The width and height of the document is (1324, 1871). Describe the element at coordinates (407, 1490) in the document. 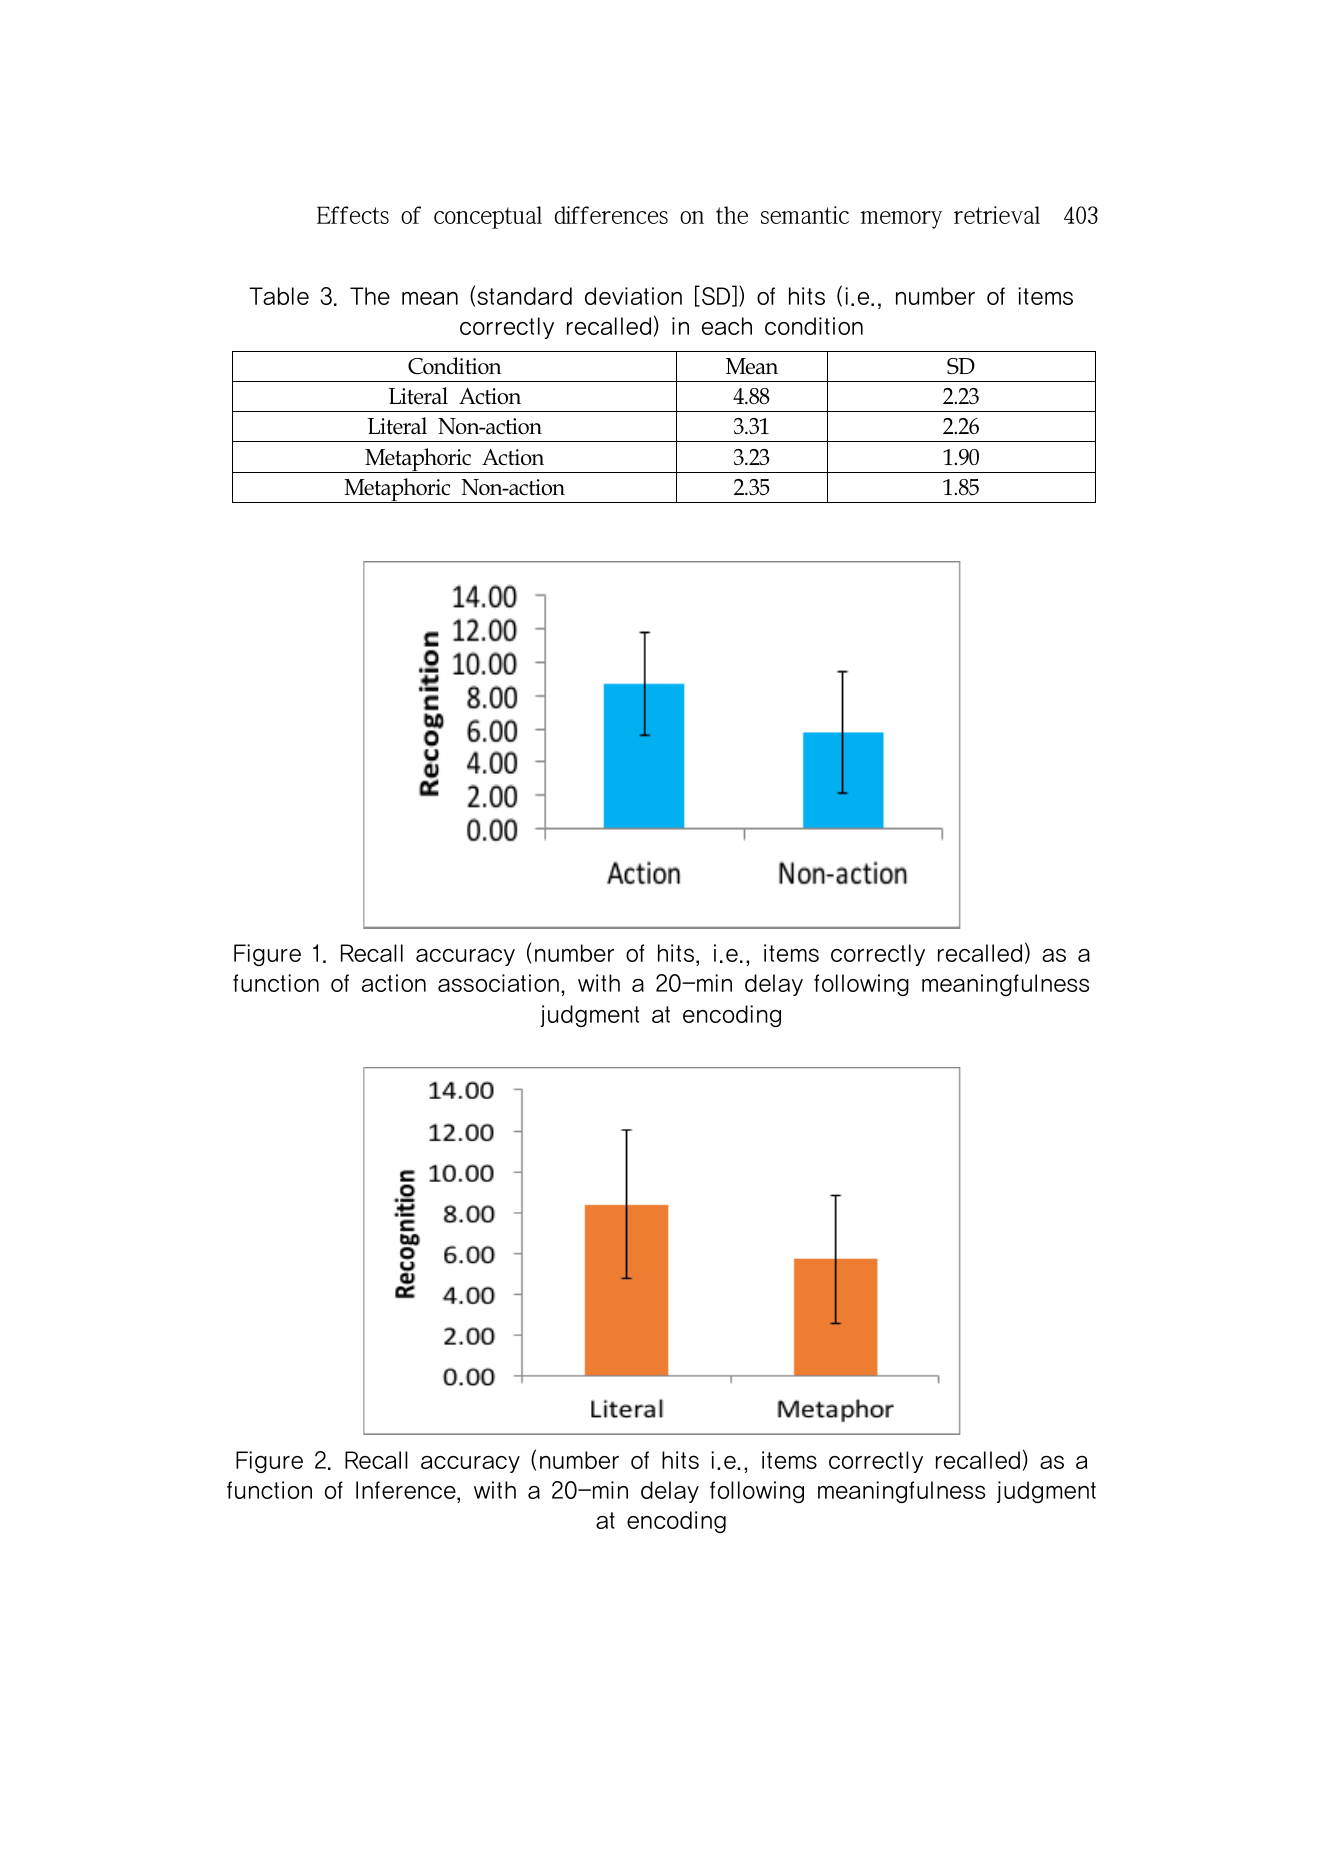

I see `Inference` at that location.
